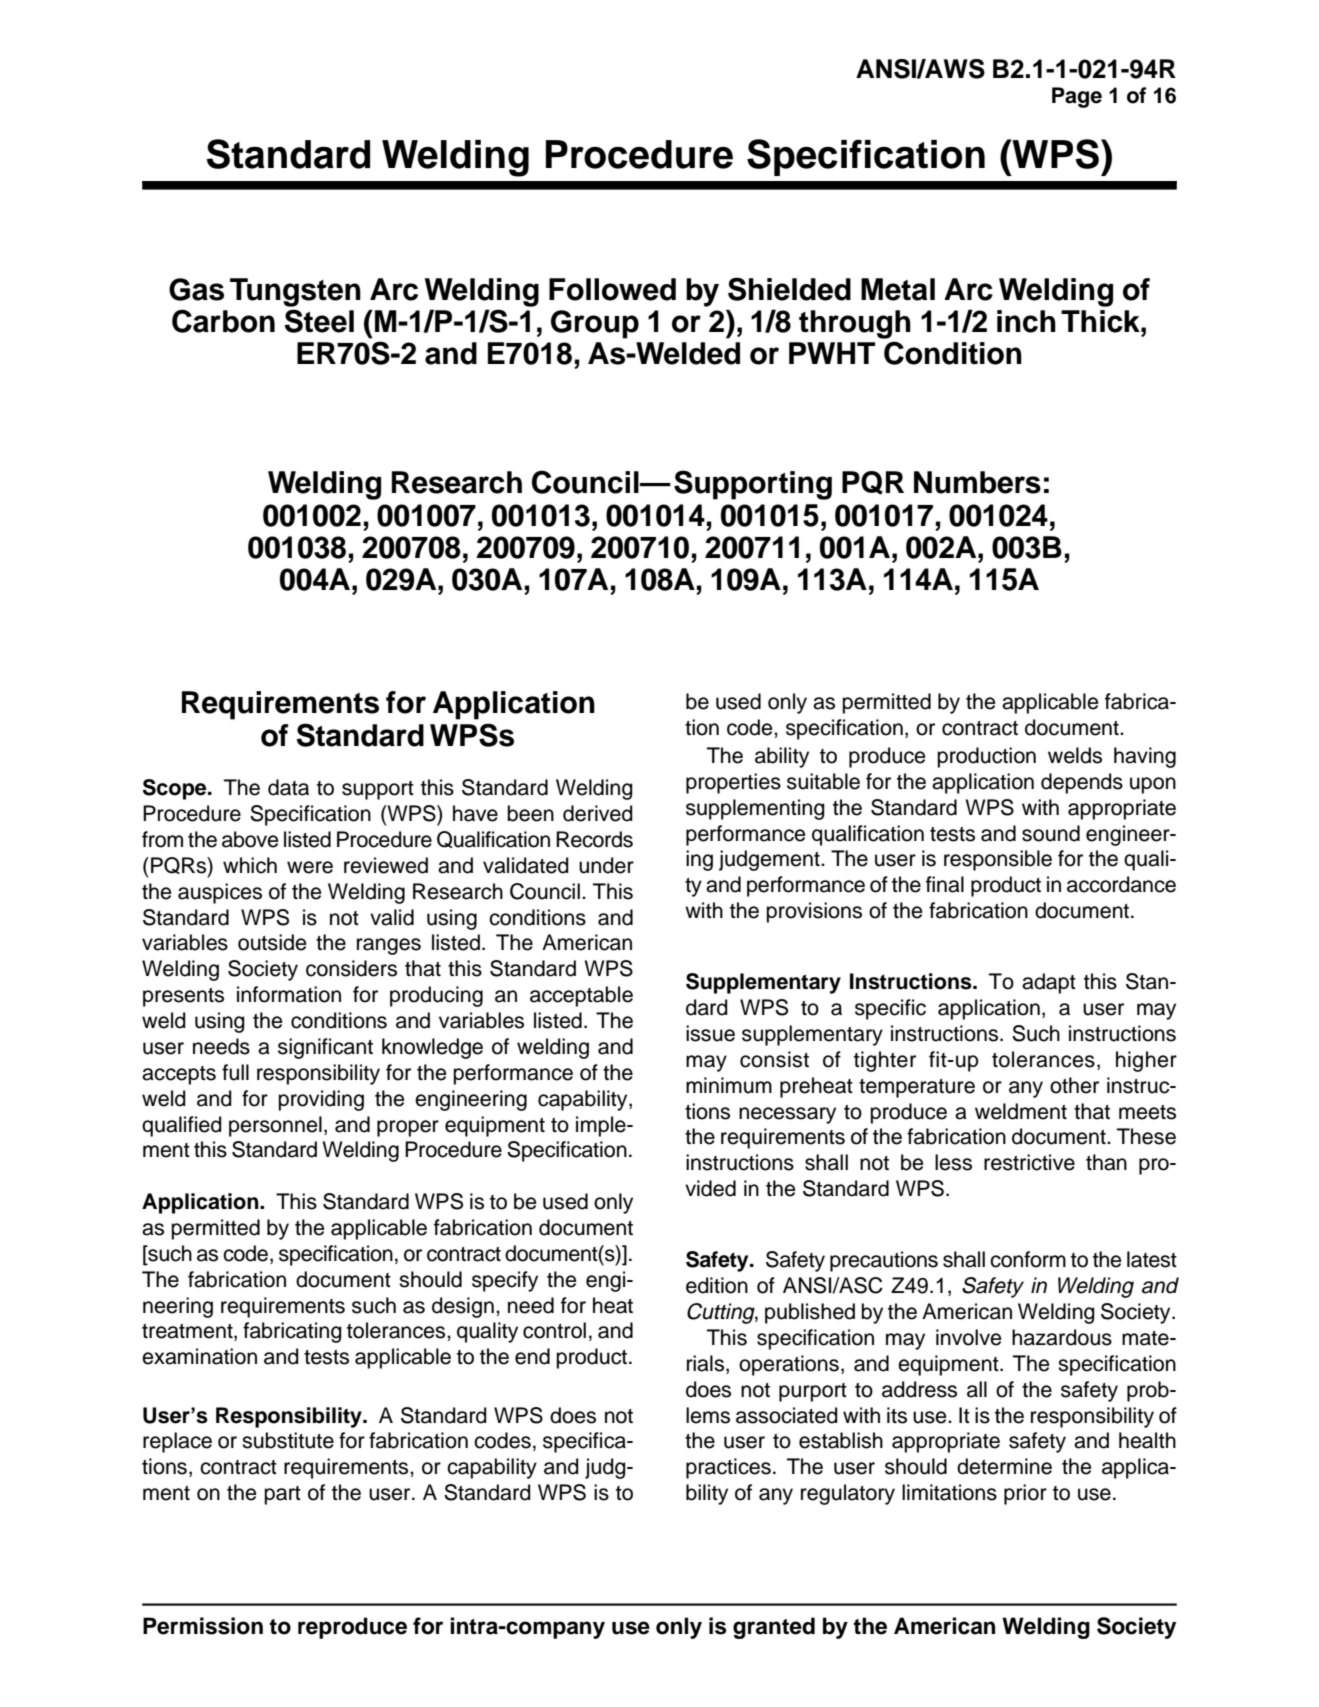  What do you see at coordinates (310, 867) in the image?
I see `were` at bounding box center [310, 867].
